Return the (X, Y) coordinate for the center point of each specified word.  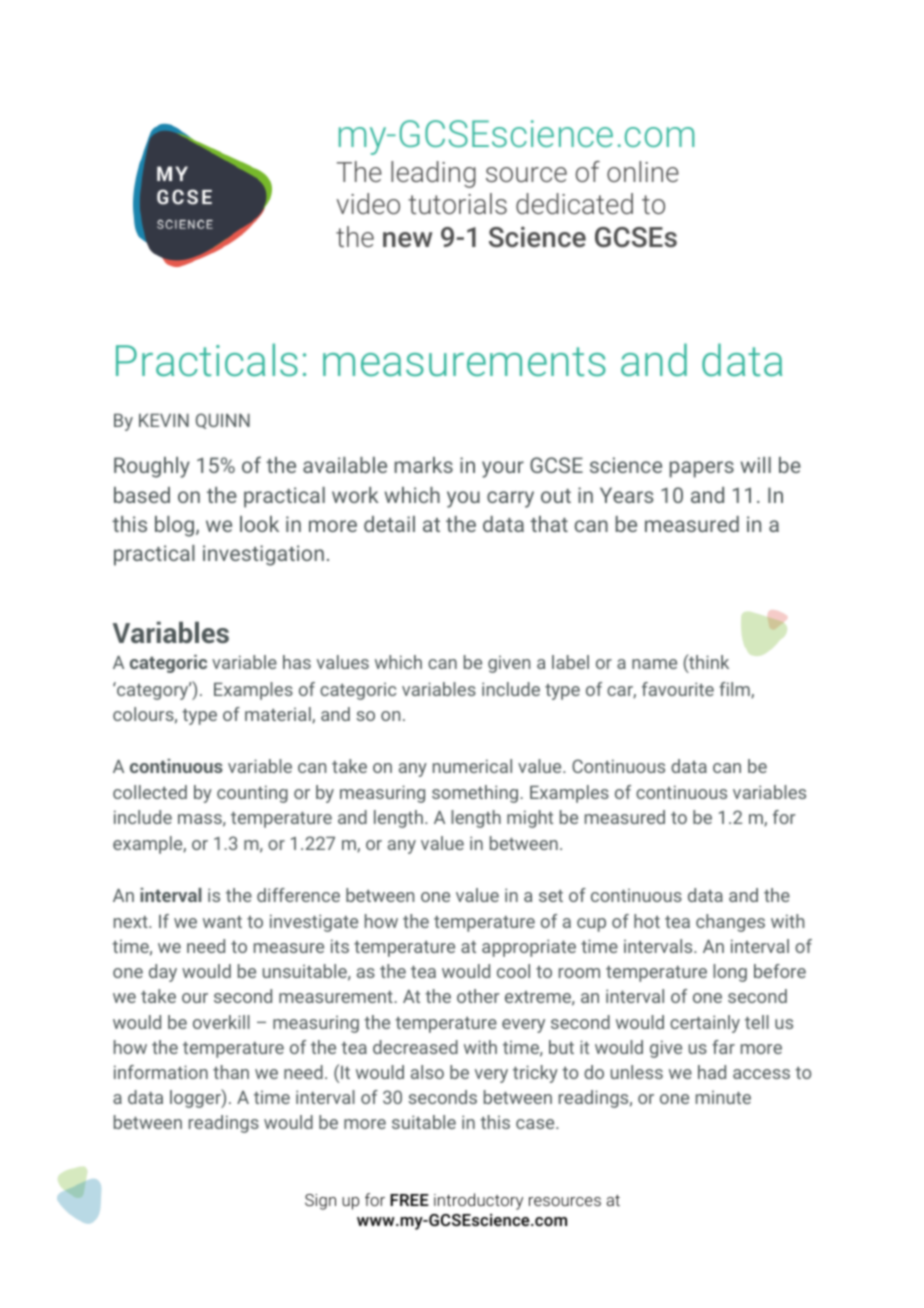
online (643, 171)
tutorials (457, 203)
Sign (320, 1202)
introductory (478, 1201)
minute (723, 1097)
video (368, 203)
